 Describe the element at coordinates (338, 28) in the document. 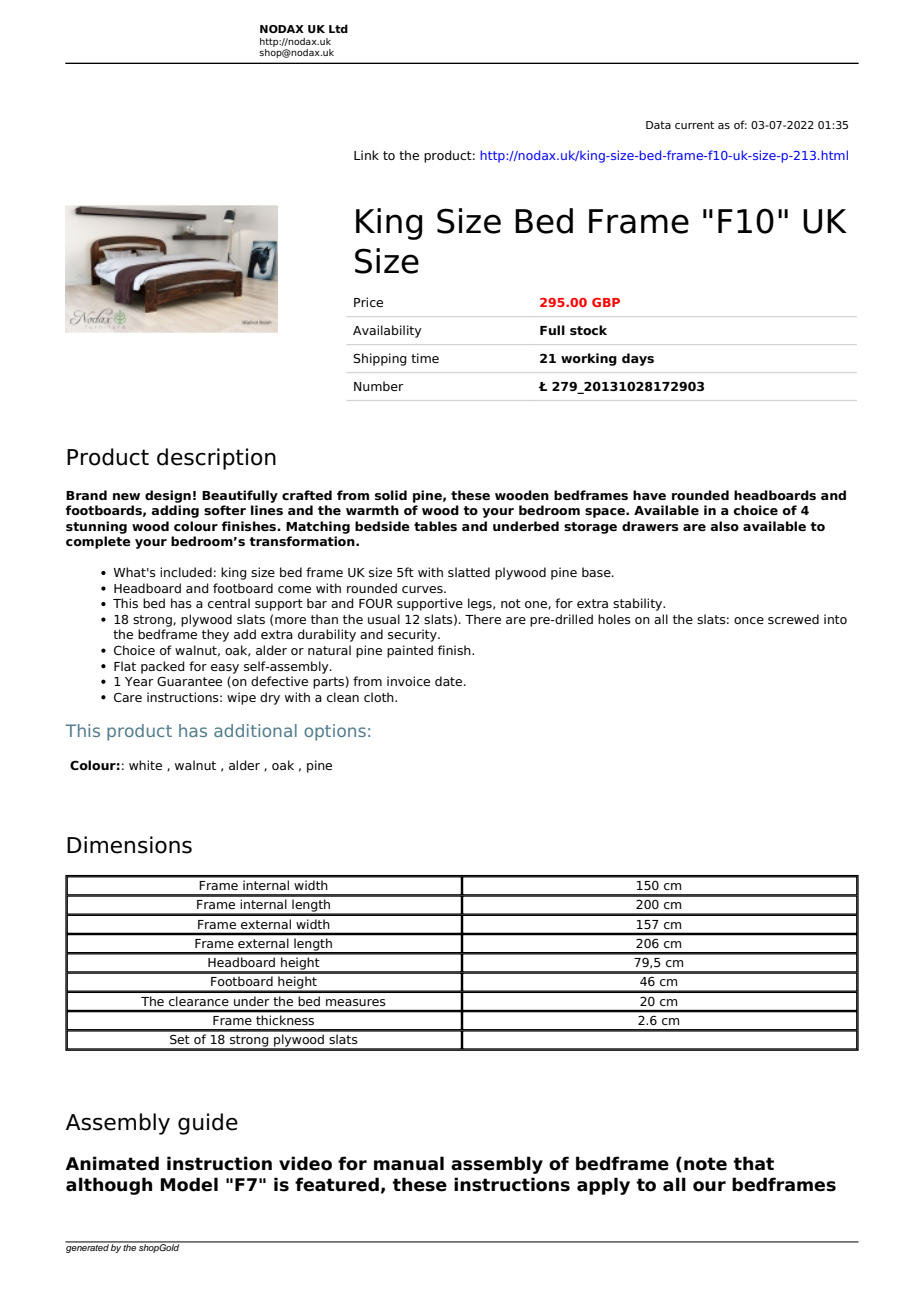

I see `Ltd` at that location.
